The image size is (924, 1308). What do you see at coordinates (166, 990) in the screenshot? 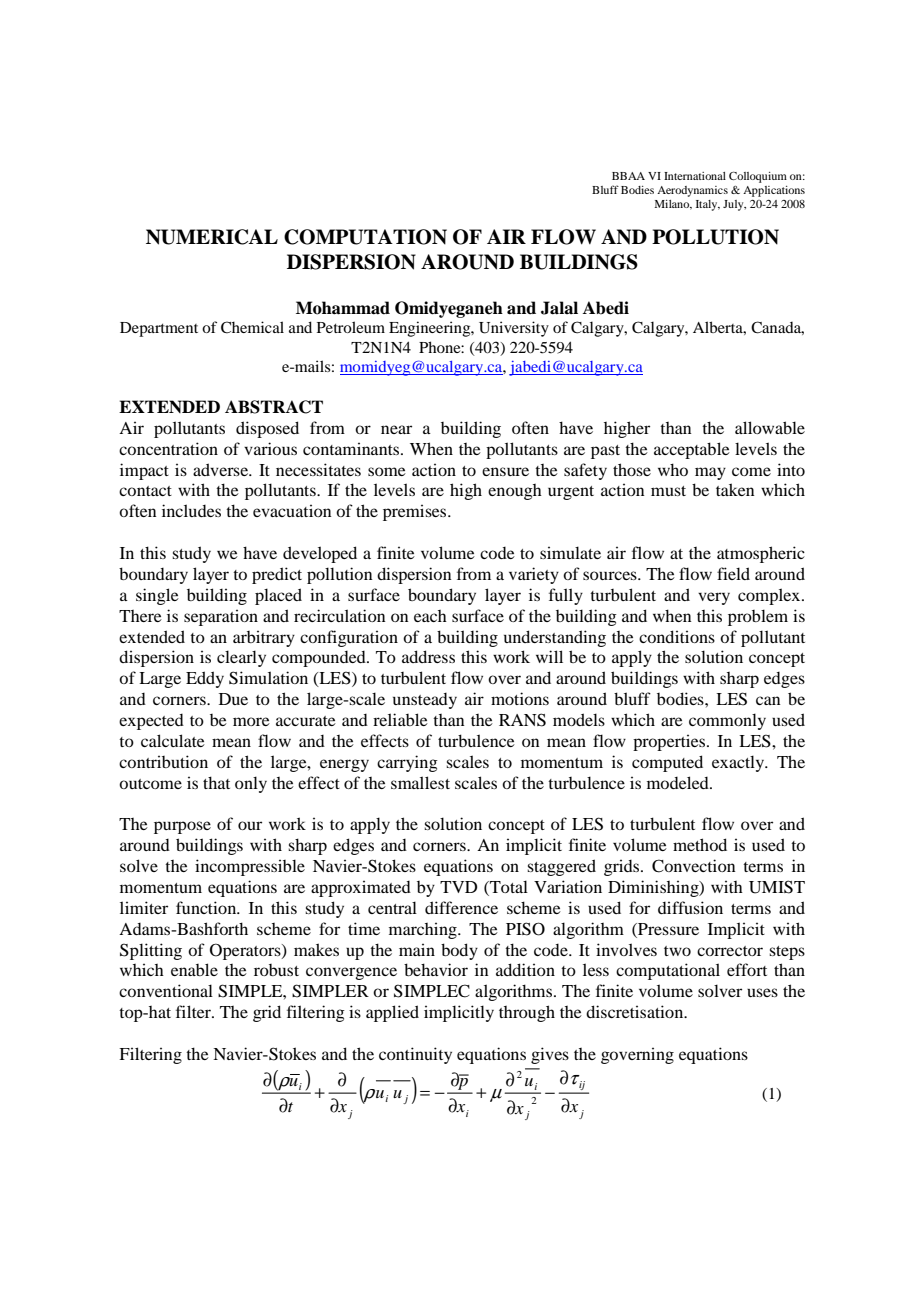
I see `conventional` at bounding box center [166, 990].
